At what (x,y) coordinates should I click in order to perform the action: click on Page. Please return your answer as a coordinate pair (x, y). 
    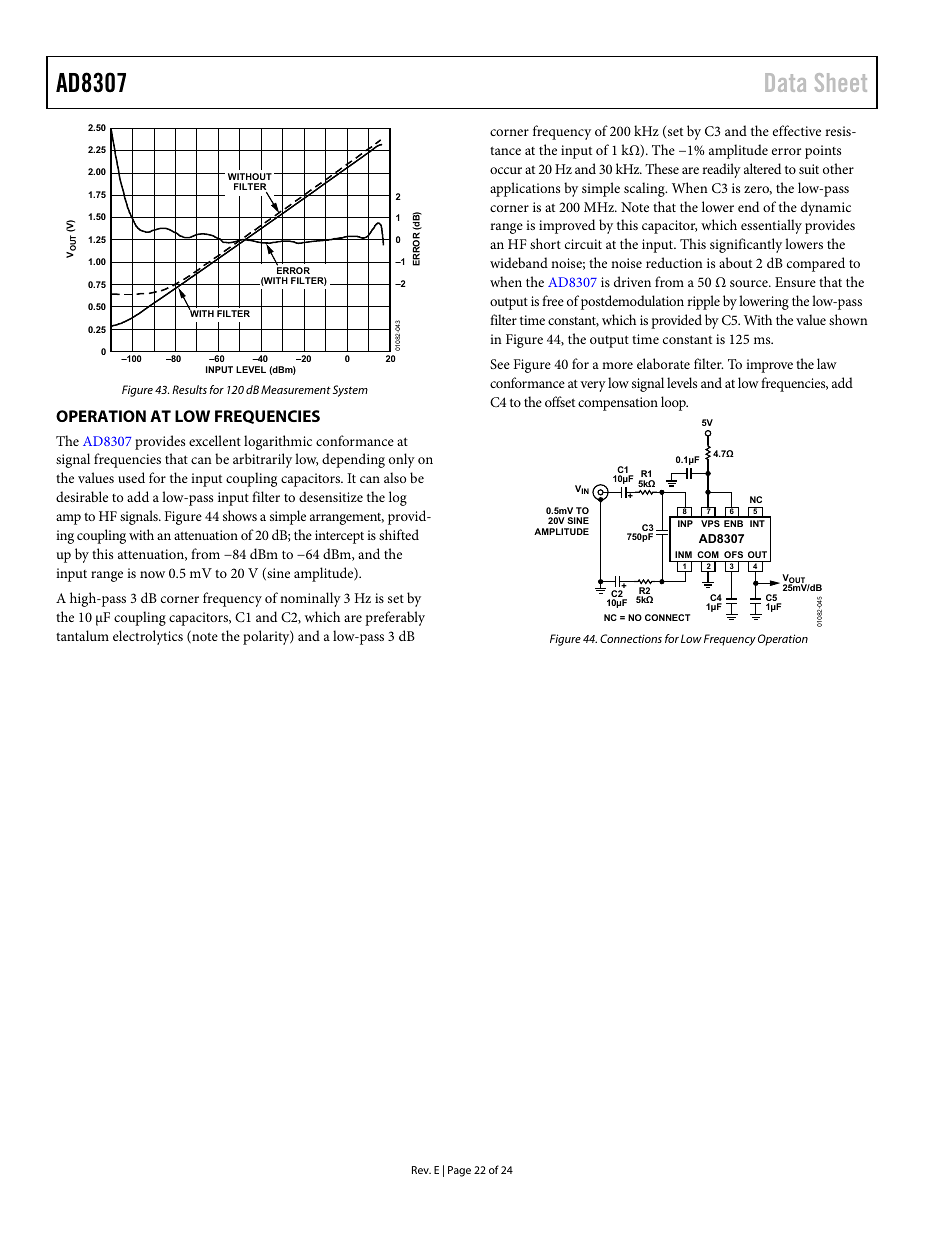
    Looking at the image, I should click on (459, 1171).
